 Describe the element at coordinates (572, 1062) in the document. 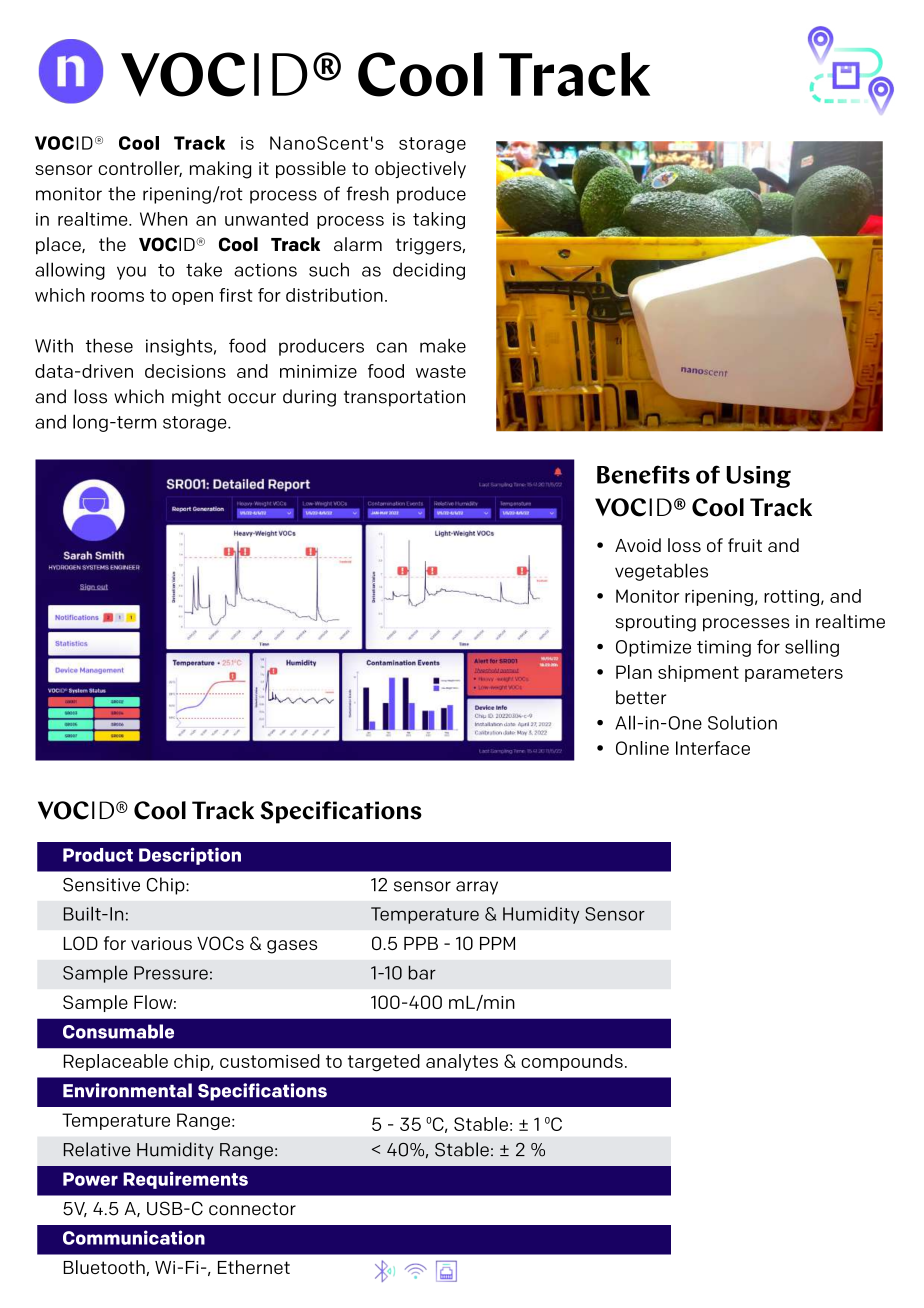

I see `compounds` at that location.
